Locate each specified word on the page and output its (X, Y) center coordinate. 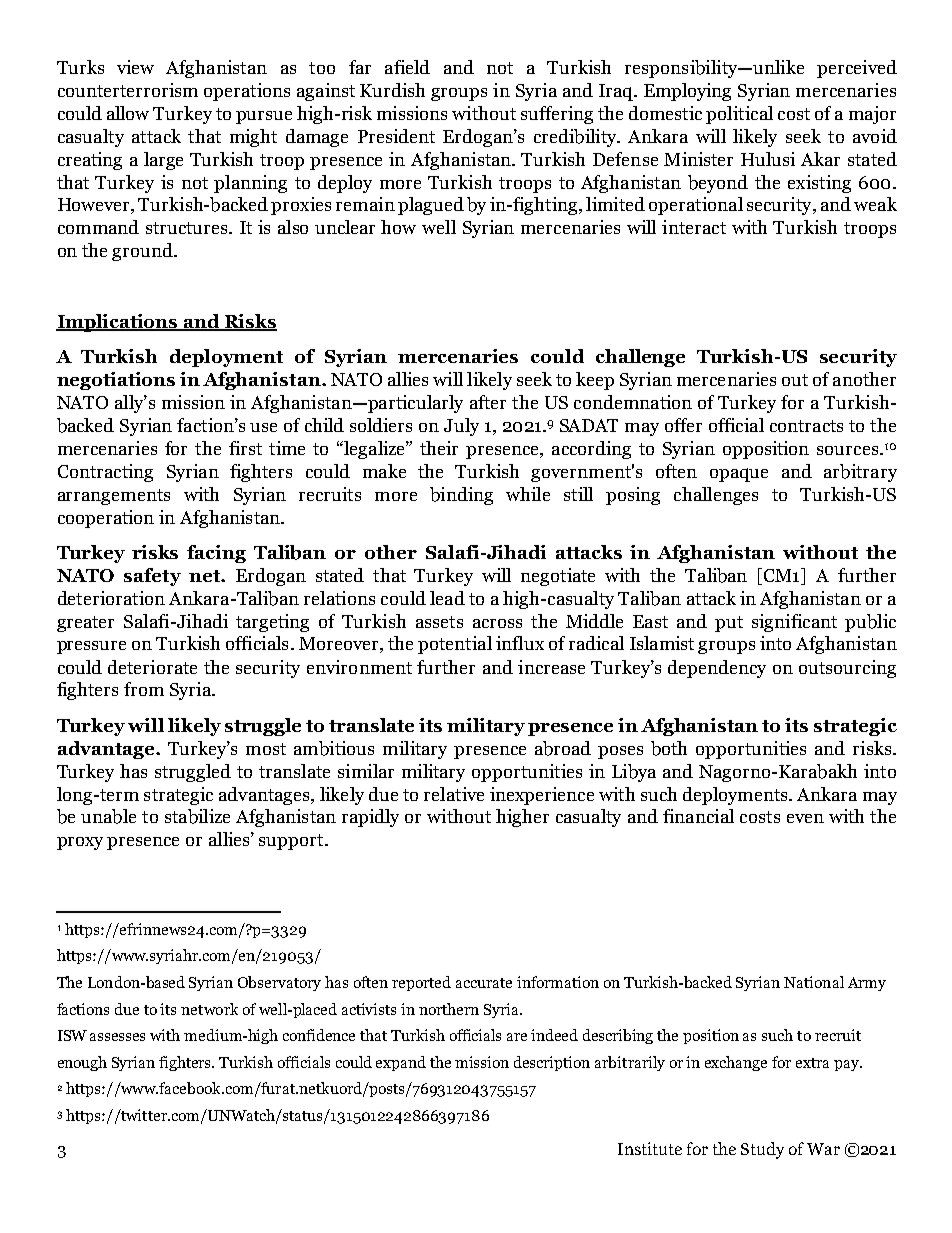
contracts (806, 426)
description (552, 1063)
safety (152, 577)
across (497, 623)
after (488, 402)
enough (82, 1063)
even (805, 818)
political (739, 115)
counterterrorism (128, 90)
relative (454, 794)
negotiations (116, 381)
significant (794, 623)
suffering (557, 115)
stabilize (197, 816)
